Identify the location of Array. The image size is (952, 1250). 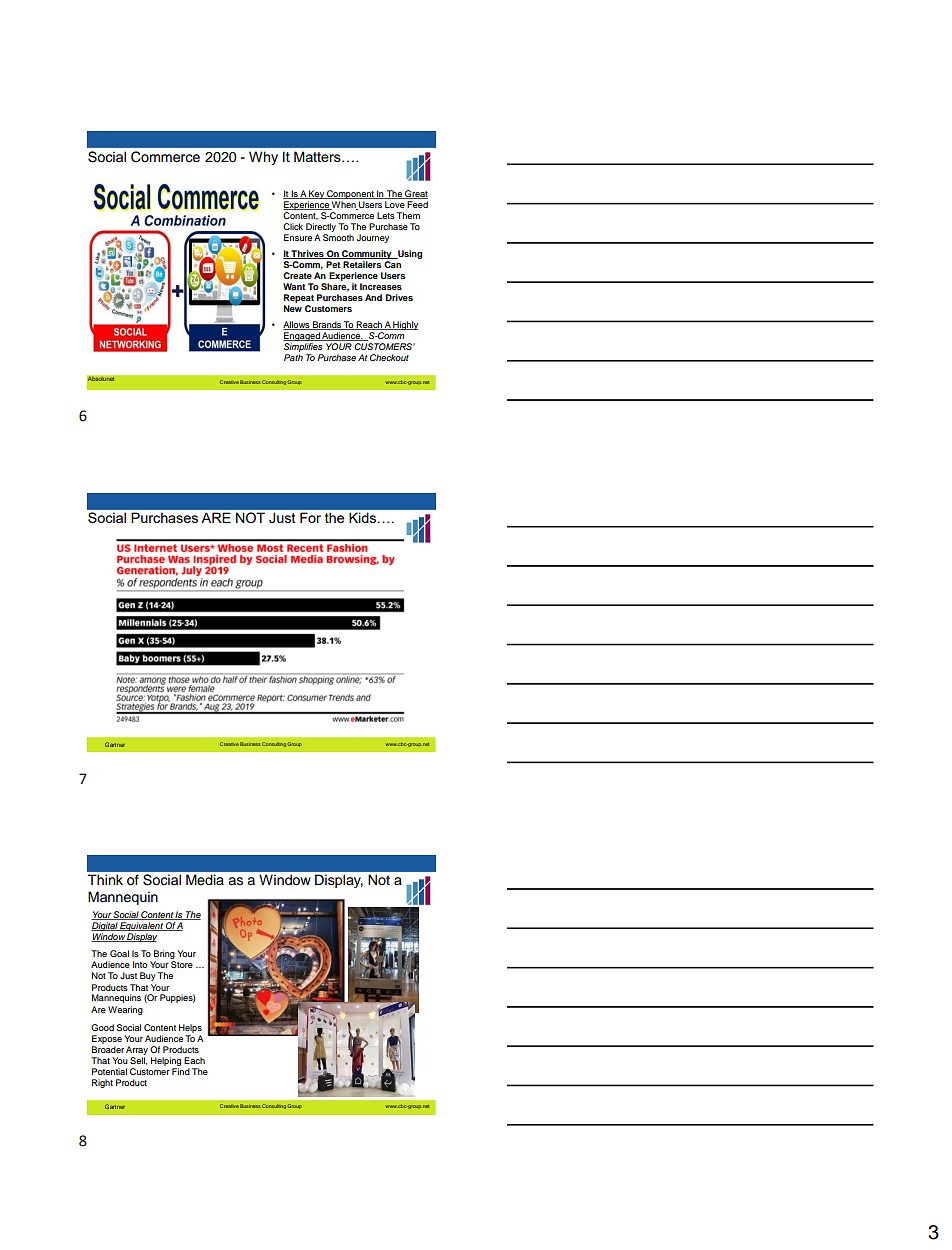
(137, 1050).
